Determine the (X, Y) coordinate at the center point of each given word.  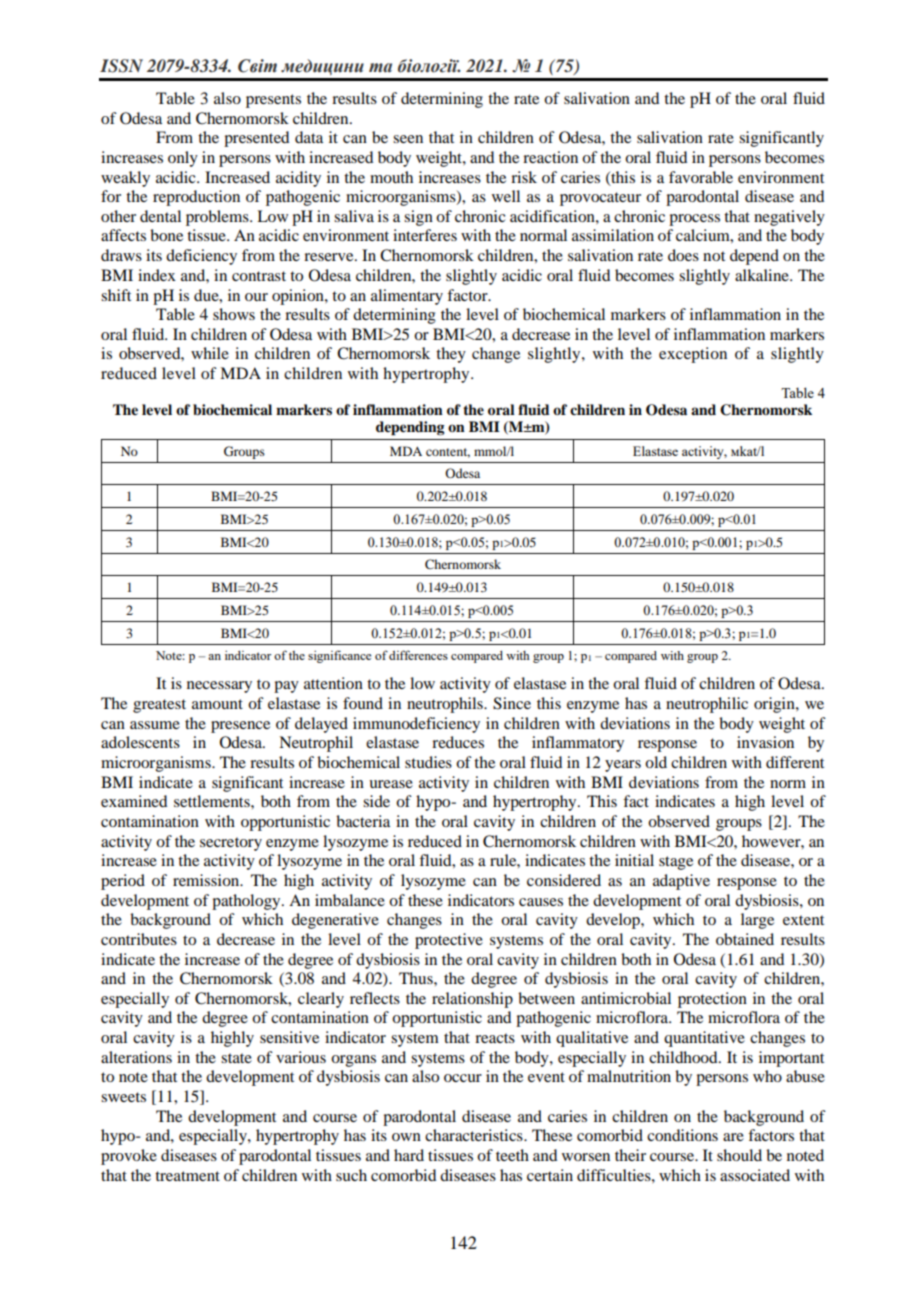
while (210, 353)
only (183, 159)
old (656, 762)
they (451, 355)
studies (428, 762)
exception (693, 355)
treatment (187, 1176)
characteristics (475, 1135)
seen (408, 139)
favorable (701, 177)
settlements (213, 801)
